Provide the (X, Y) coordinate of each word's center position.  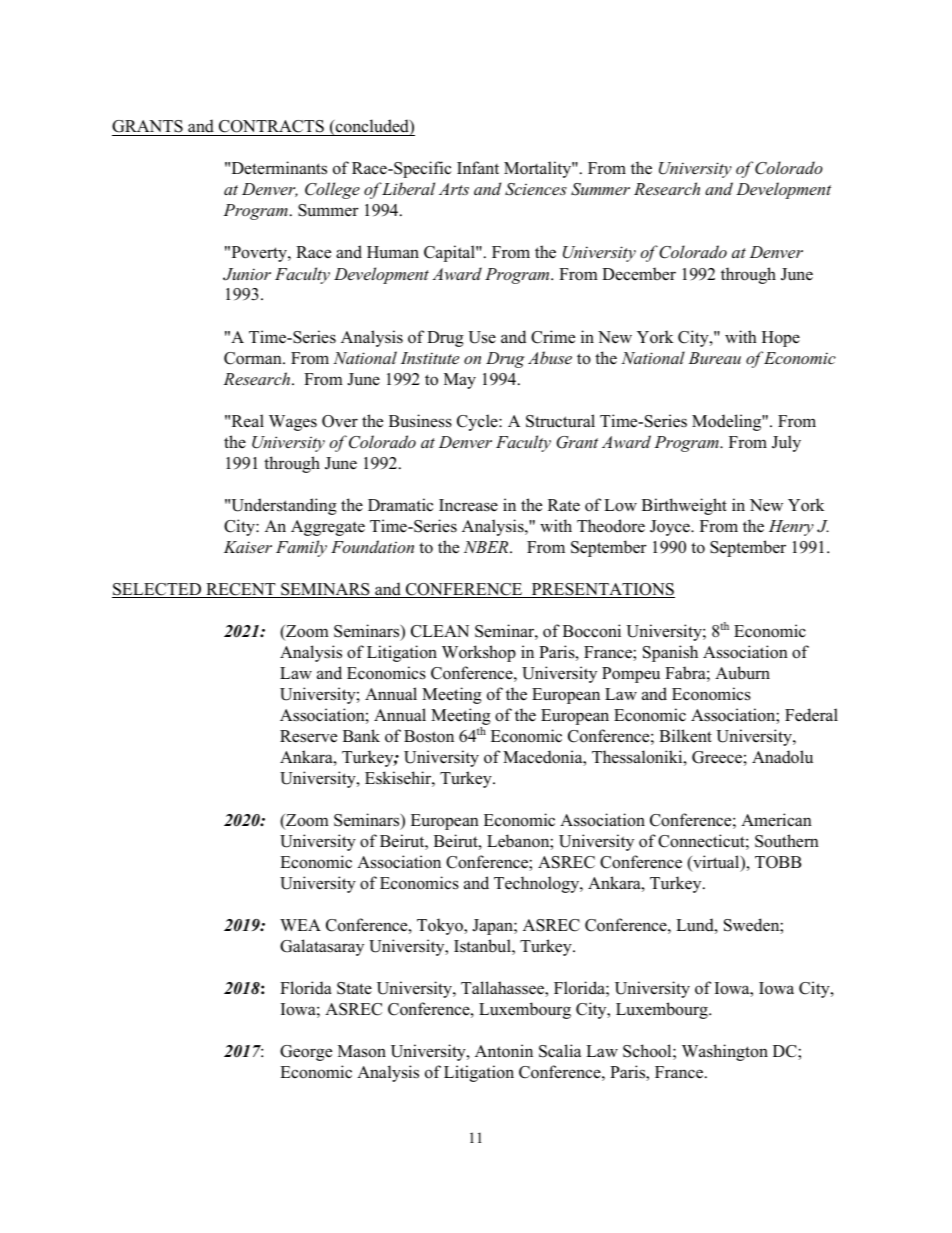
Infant (478, 167)
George (306, 1053)
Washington (725, 1052)
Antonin (504, 1051)
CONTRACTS (271, 128)
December (639, 274)
